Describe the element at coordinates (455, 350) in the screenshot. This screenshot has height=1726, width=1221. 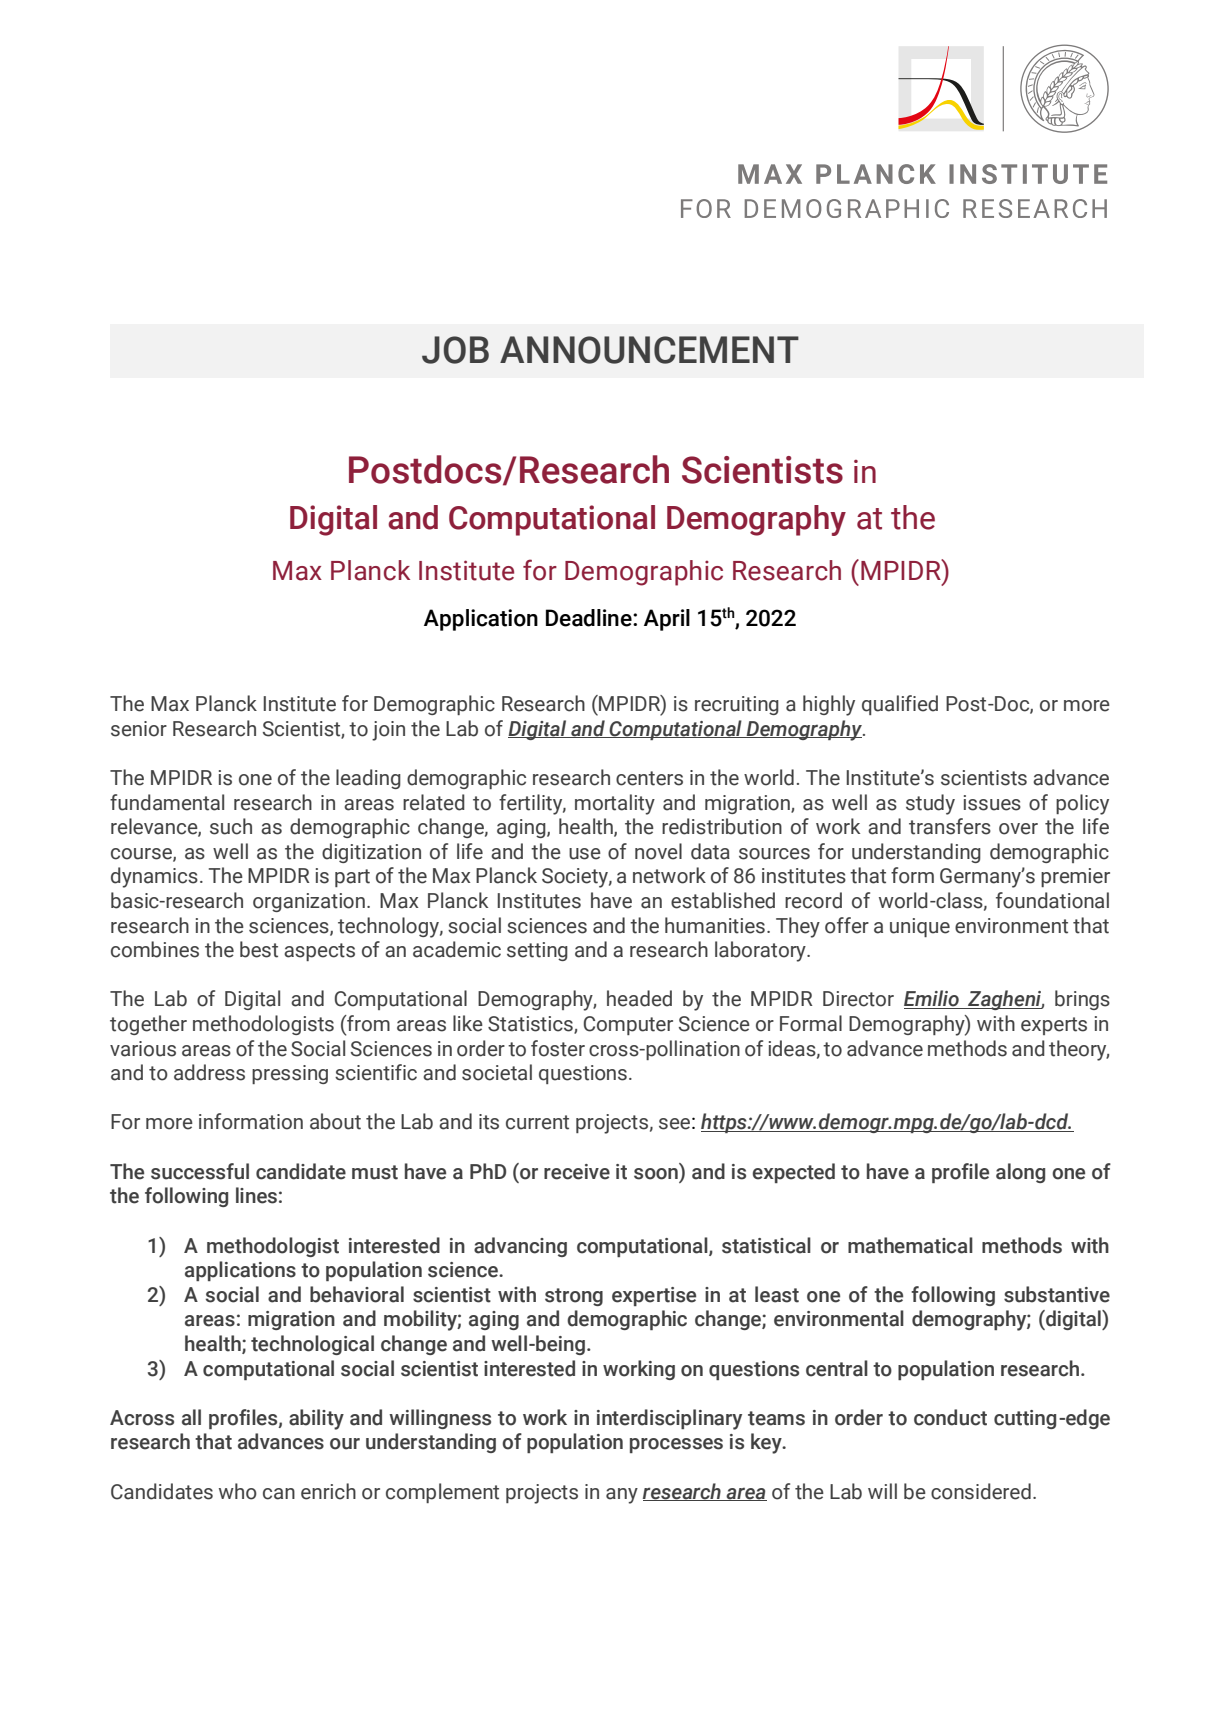
I see `JOB` at that location.
